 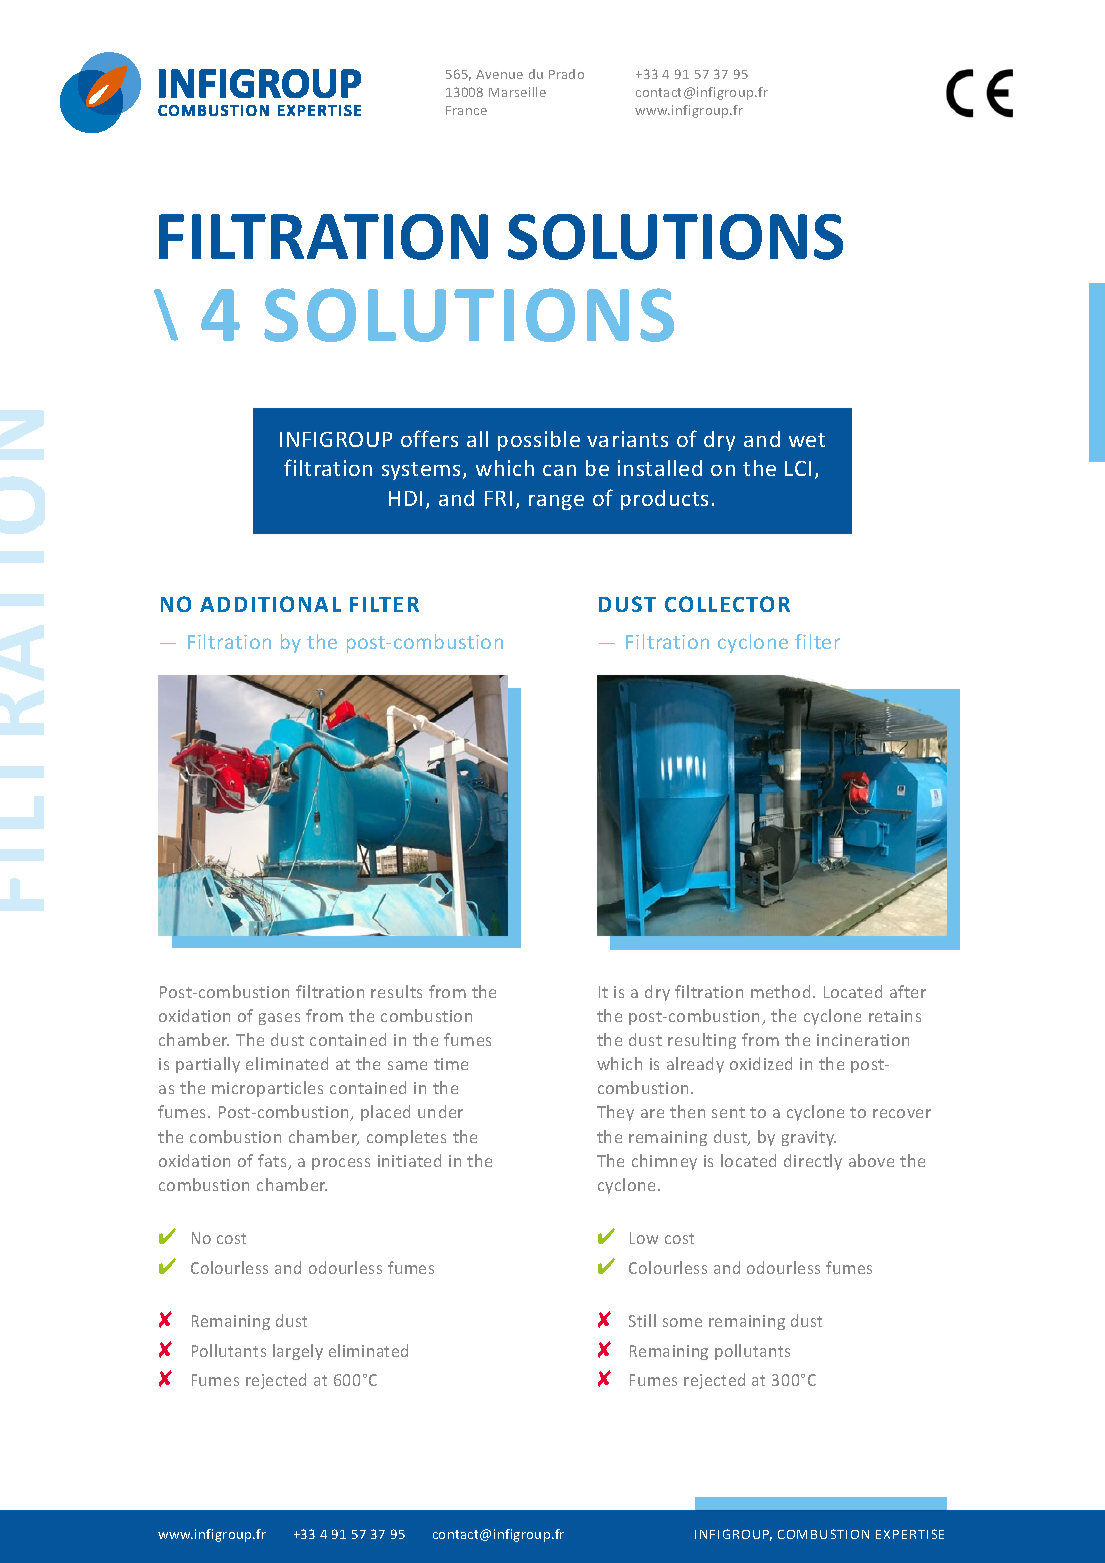 What do you see at coordinates (566, 74) in the page?
I see `Prado` at bounding box center [566, 74].
